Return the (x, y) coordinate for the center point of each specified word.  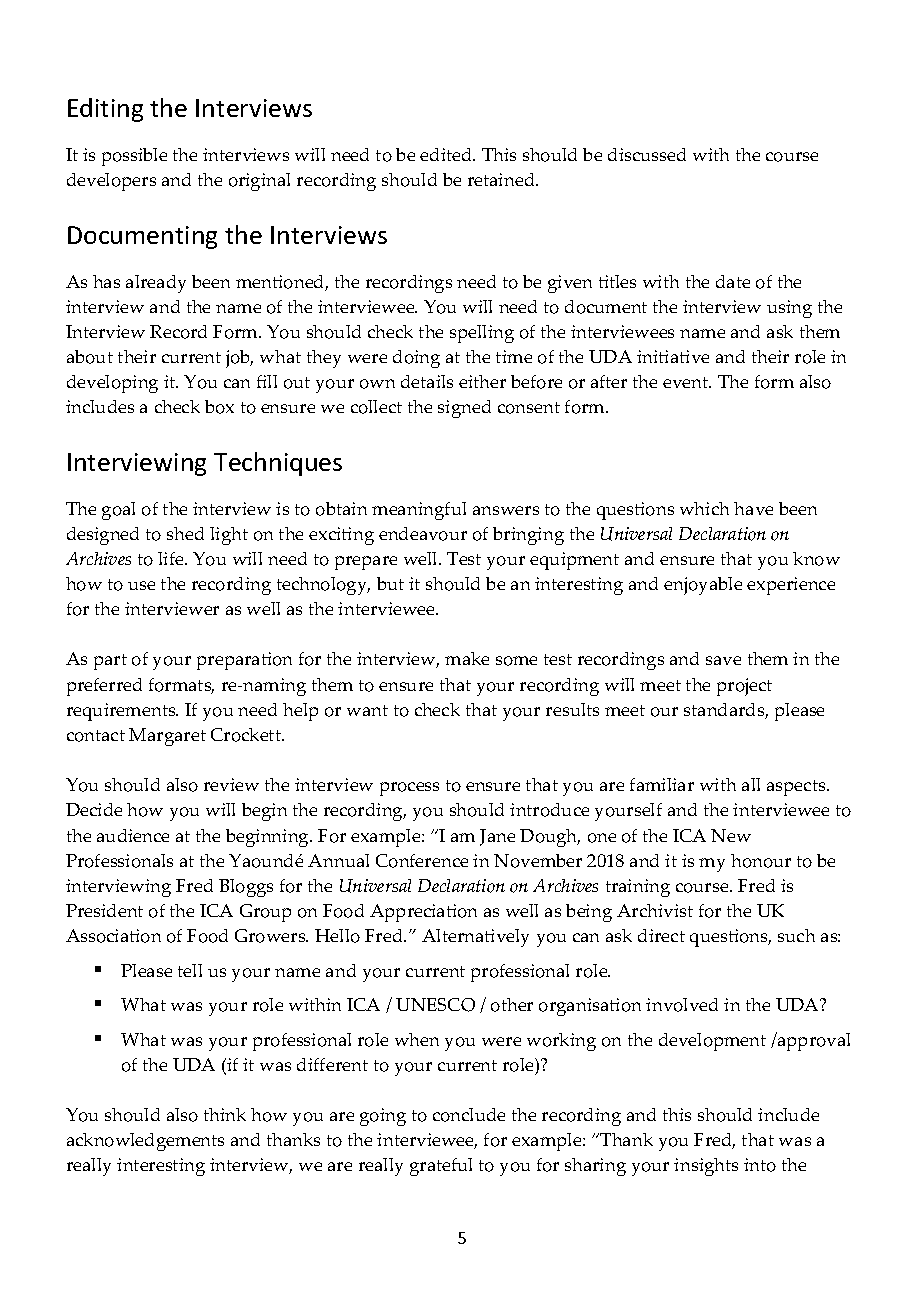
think (225, 1114)
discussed (647, 154)
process (409, 789)
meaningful (419, 511)
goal (118, 511)
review (231, 784)
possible (134, 157)
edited (447, 154)
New (731, 835)
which (704, 508)
